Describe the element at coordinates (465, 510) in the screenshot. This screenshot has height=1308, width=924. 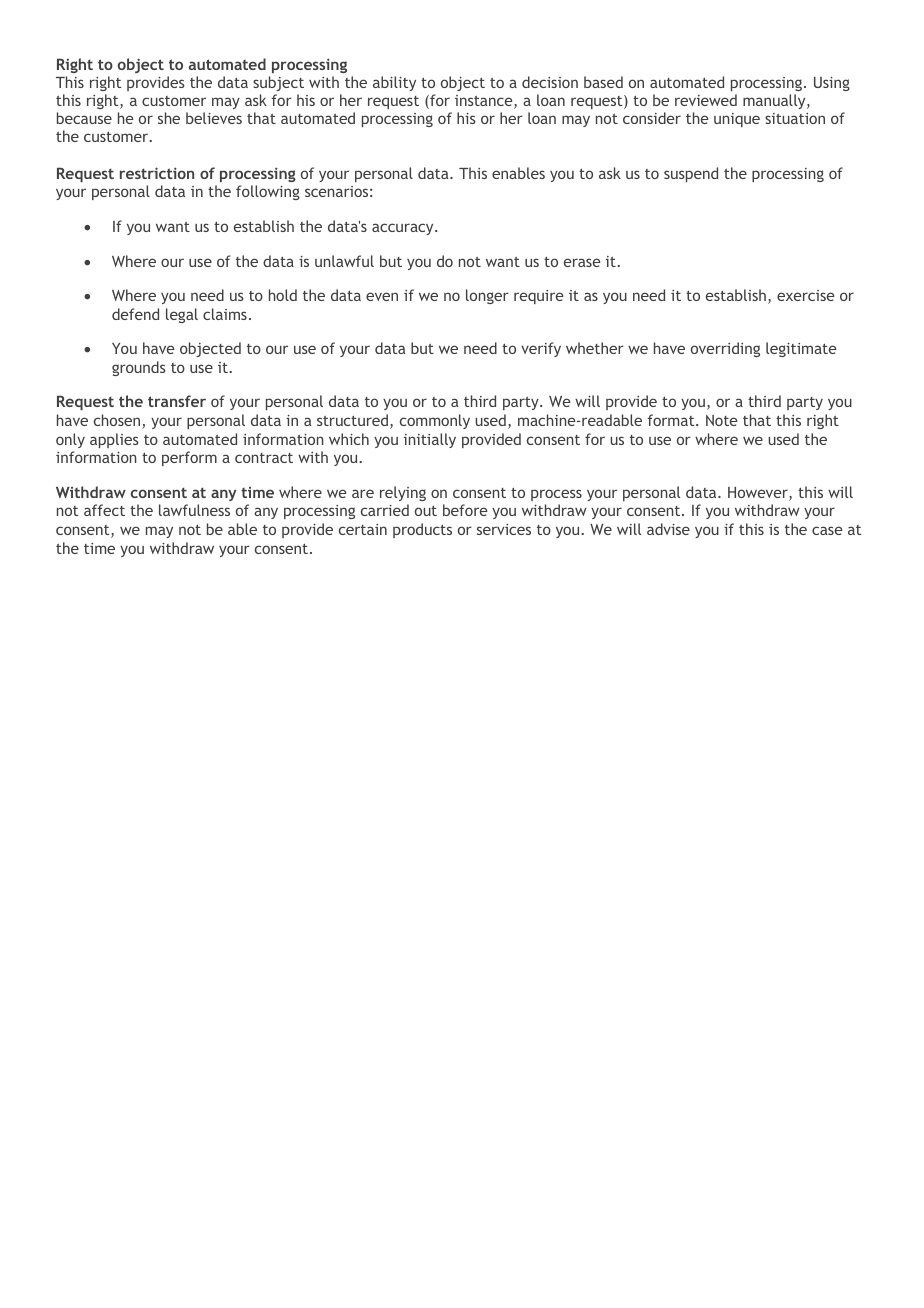
I see `before` at that location.
